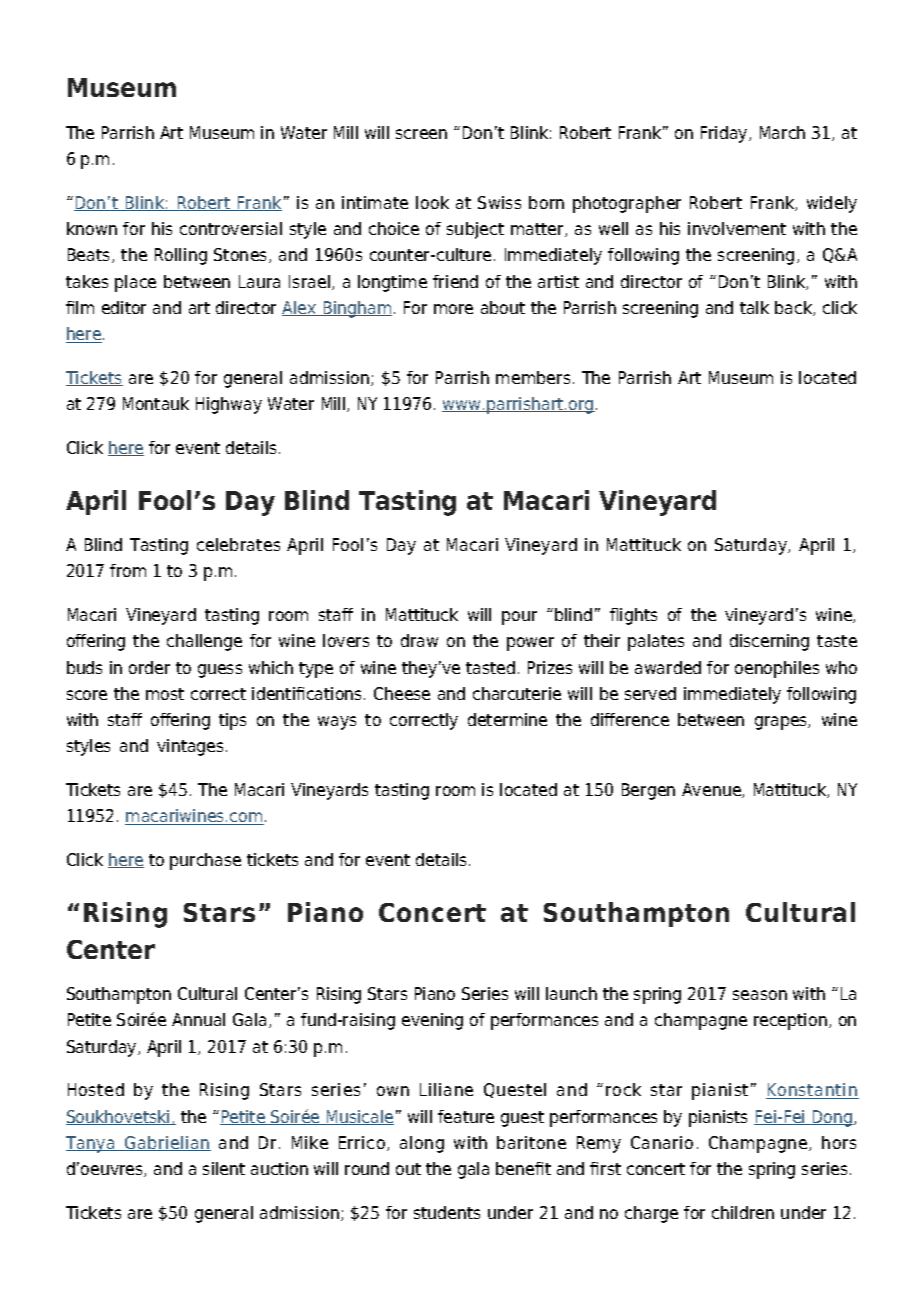 This document has width=924, height=1308. Describe the element at coordinates (231, 228) in the document. I see `controversial` at that location.
